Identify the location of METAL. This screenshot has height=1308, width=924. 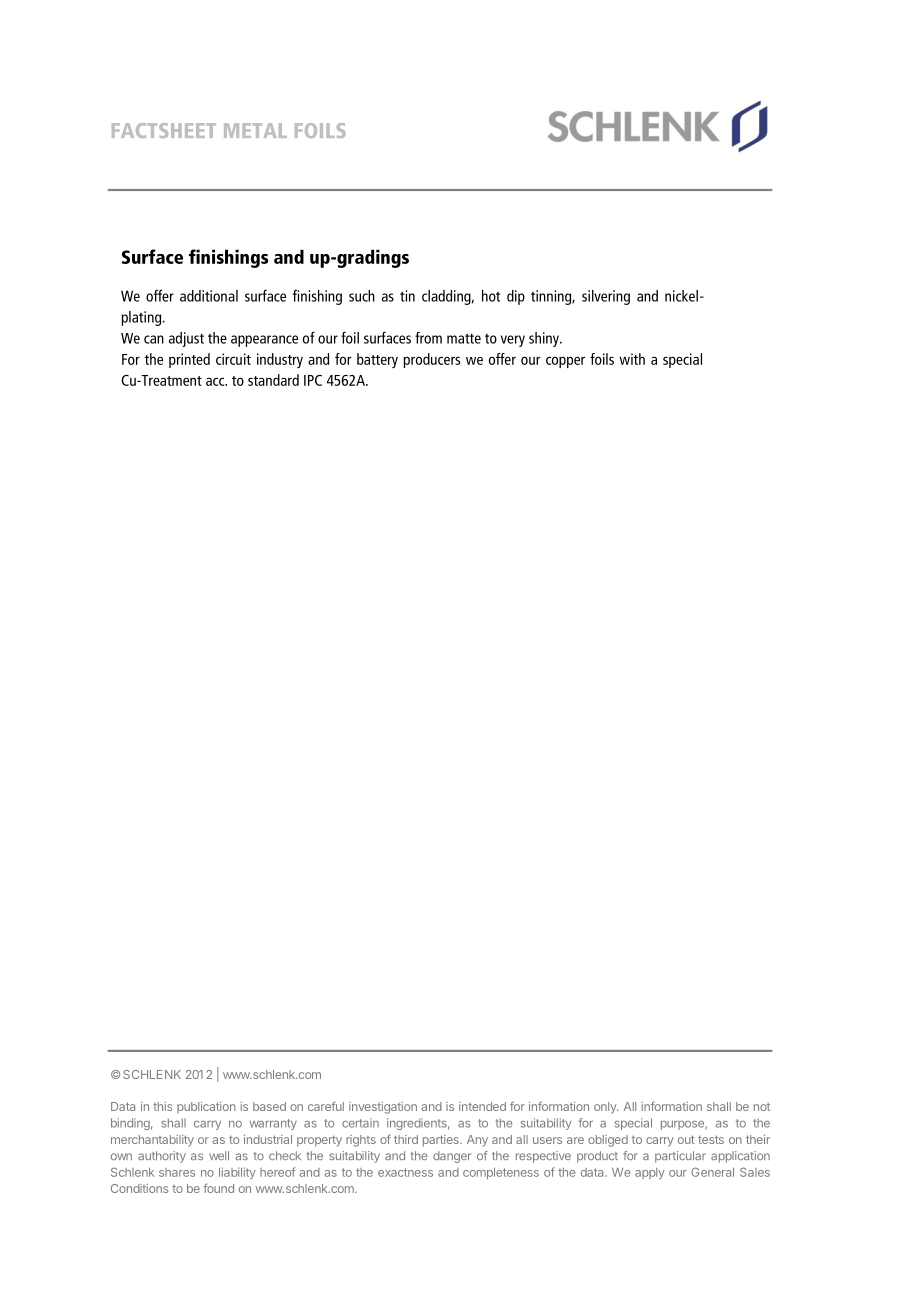
(255, 130).
